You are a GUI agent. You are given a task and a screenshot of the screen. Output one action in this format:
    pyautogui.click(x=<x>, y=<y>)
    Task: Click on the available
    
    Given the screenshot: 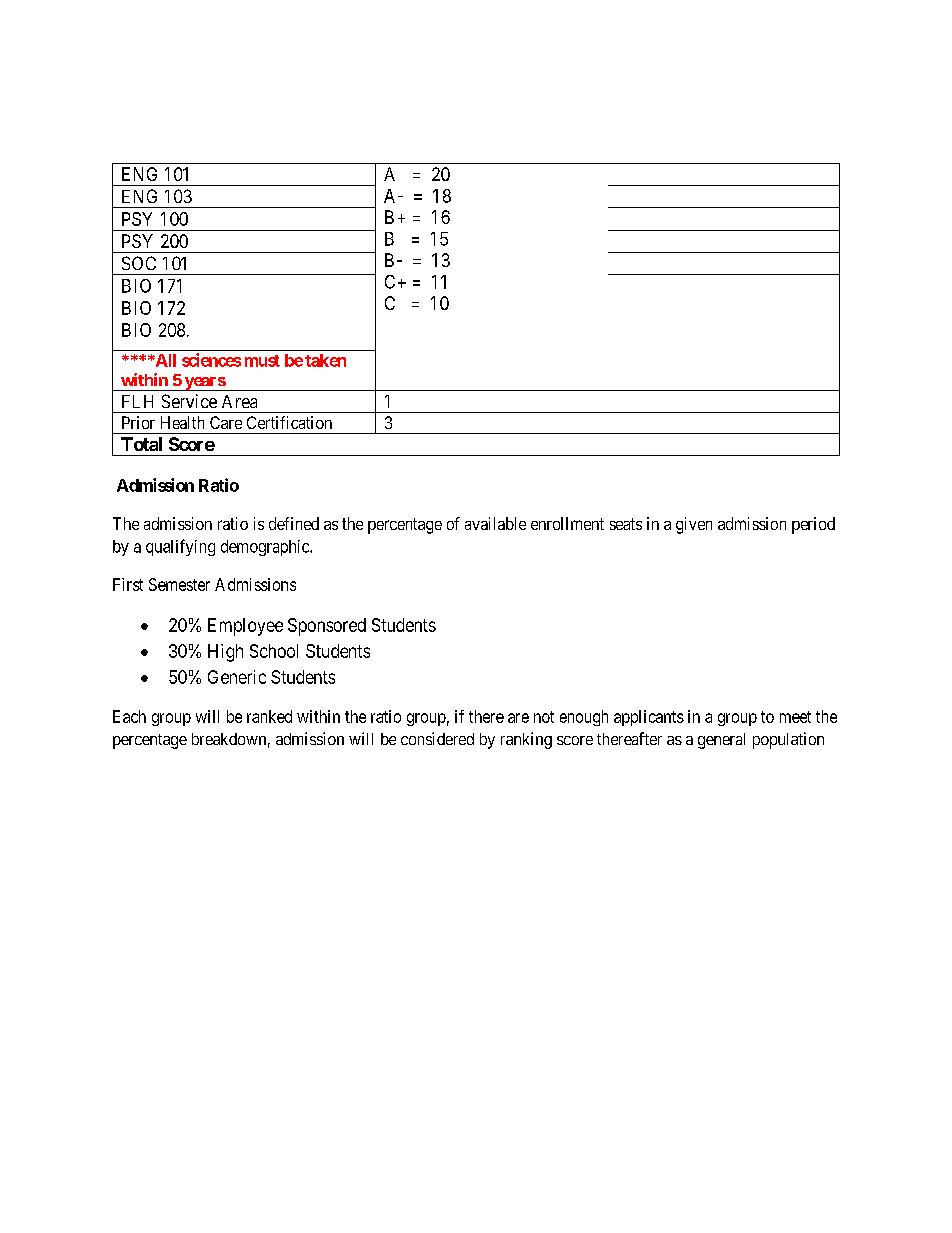 What is the action you would take?
    pyautogui.click(x=495, y=523)
